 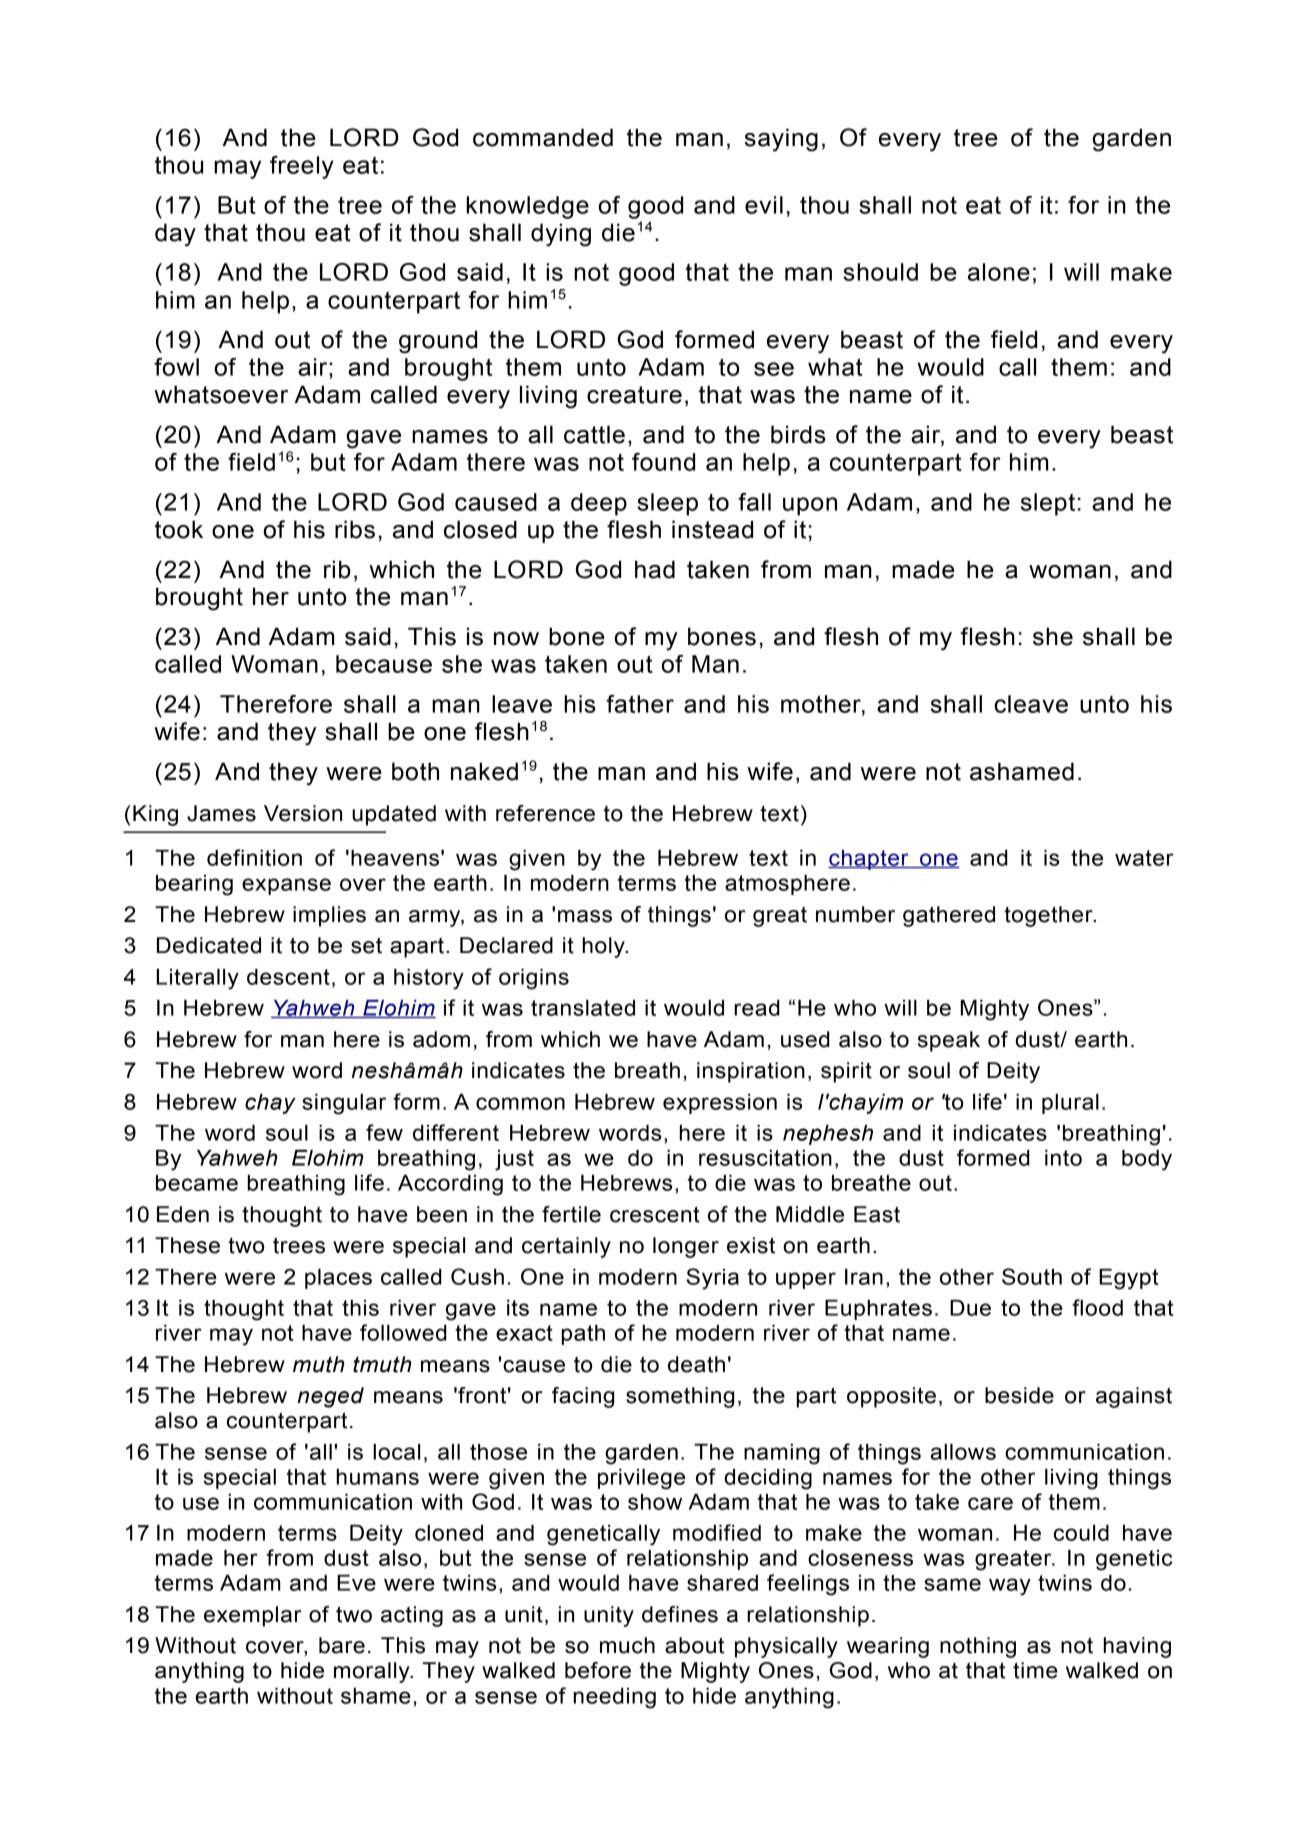 I want to click on ribs, so click(x=355, y=529).
